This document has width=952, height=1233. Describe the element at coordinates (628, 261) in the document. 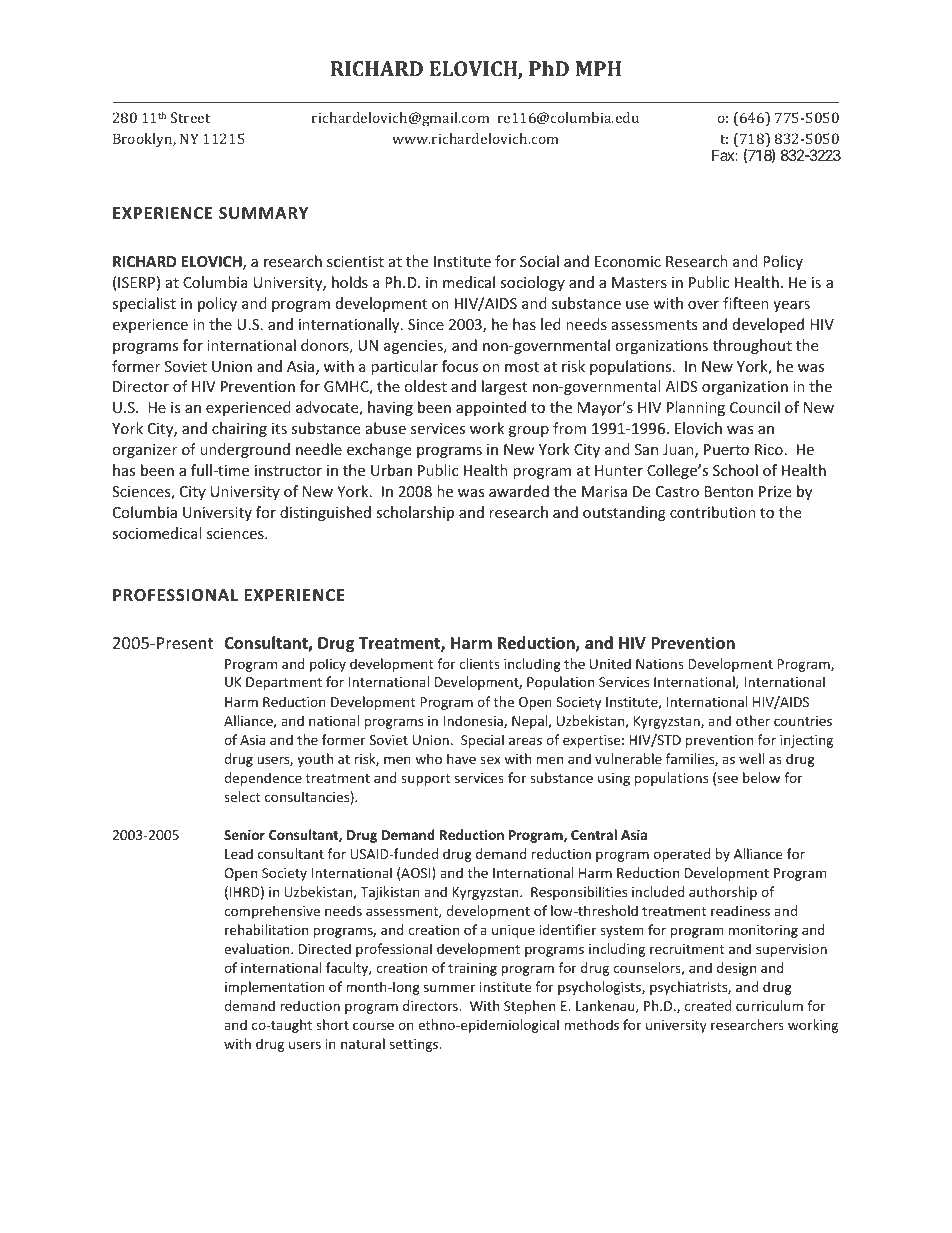

I see `Economic` at that location.
